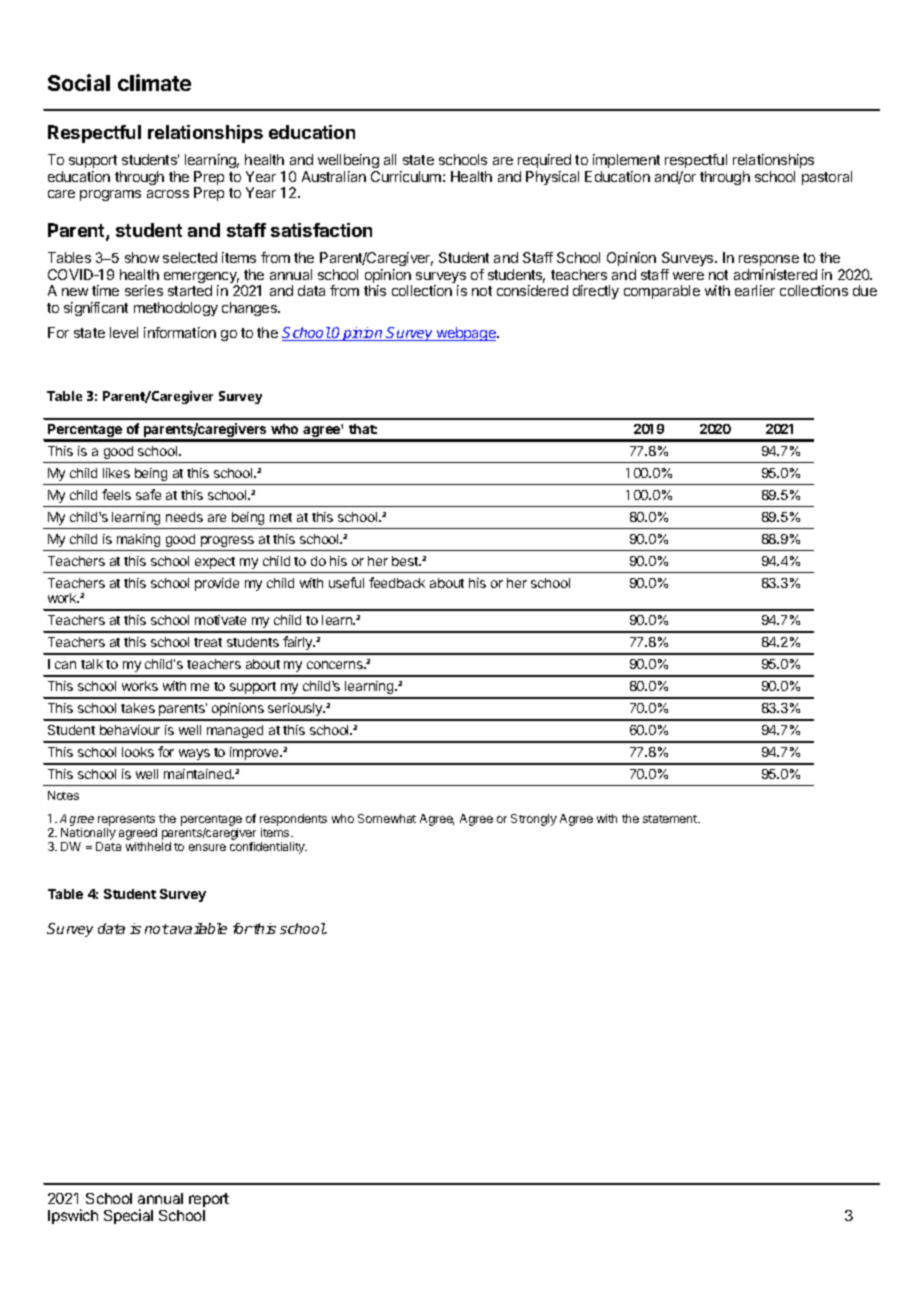 Image resolution: width=924 pixels, height=1308 pixels. I want to click on report, so click(209, 1200).
